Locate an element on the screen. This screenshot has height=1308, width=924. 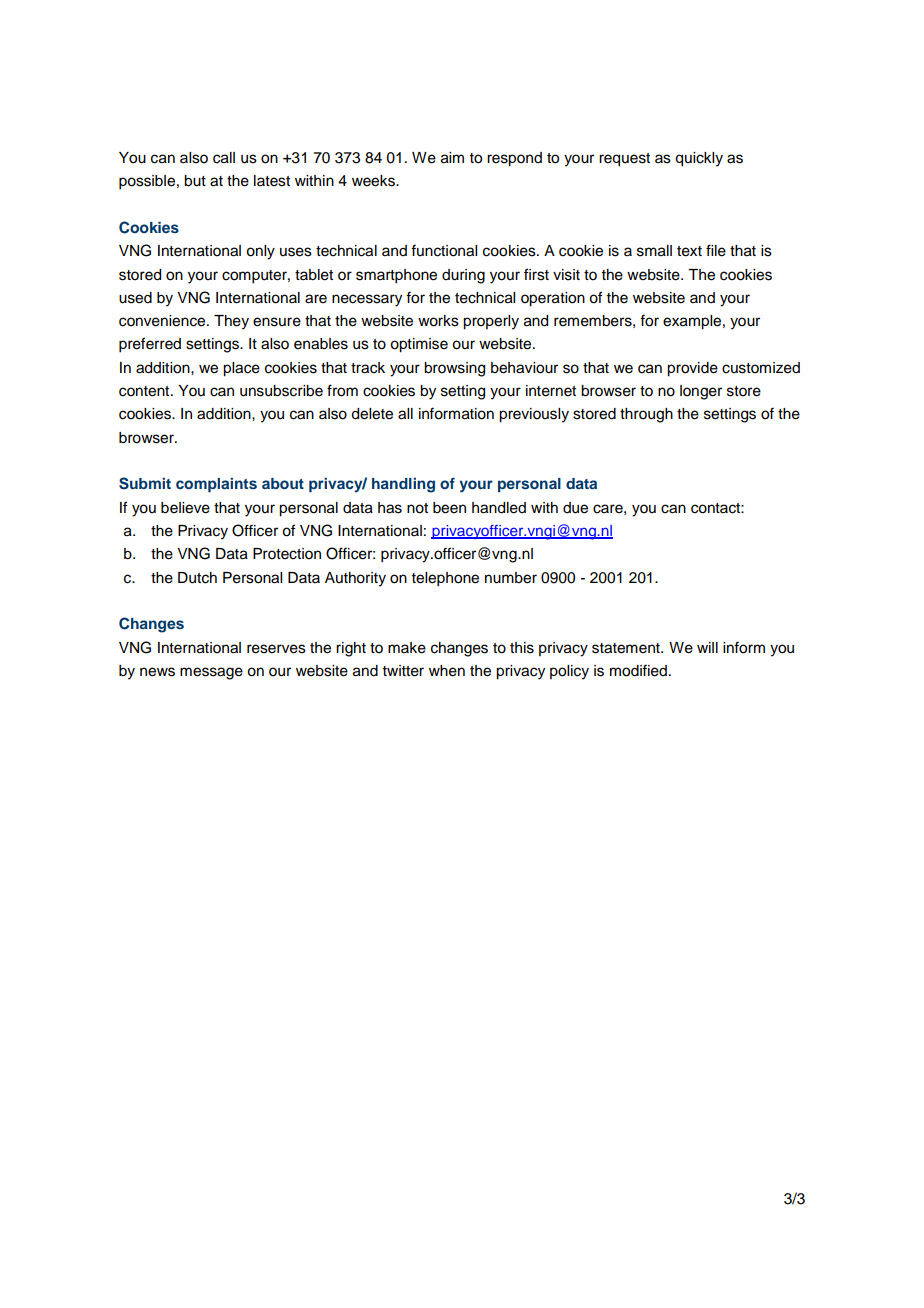
believe is located at coordinates (185, 508).
